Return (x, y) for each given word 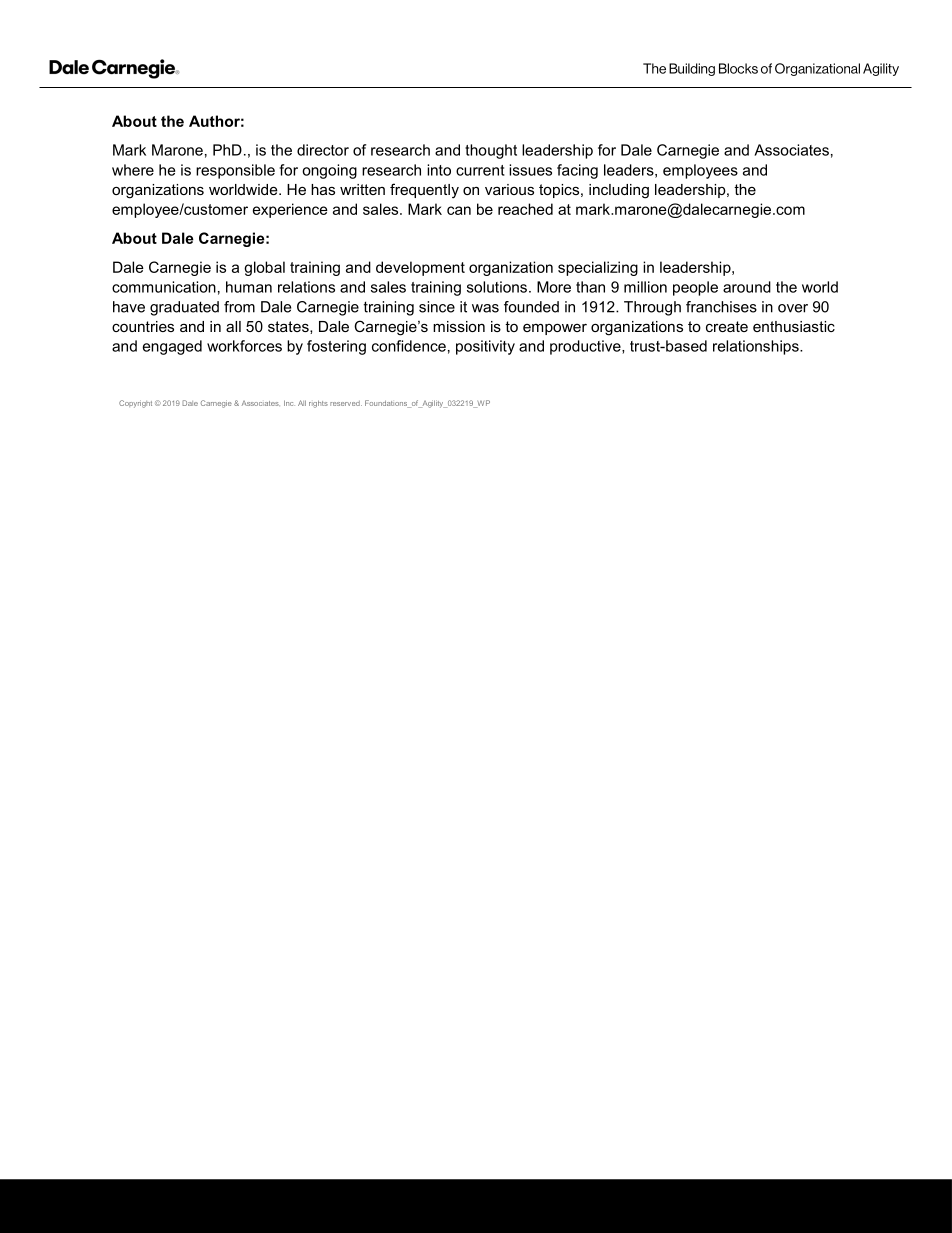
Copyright (135, 404)
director (323, 150)
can (459, 210)
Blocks (738, 68)
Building (692, 69)
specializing (598, 268)
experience (290, 210)
